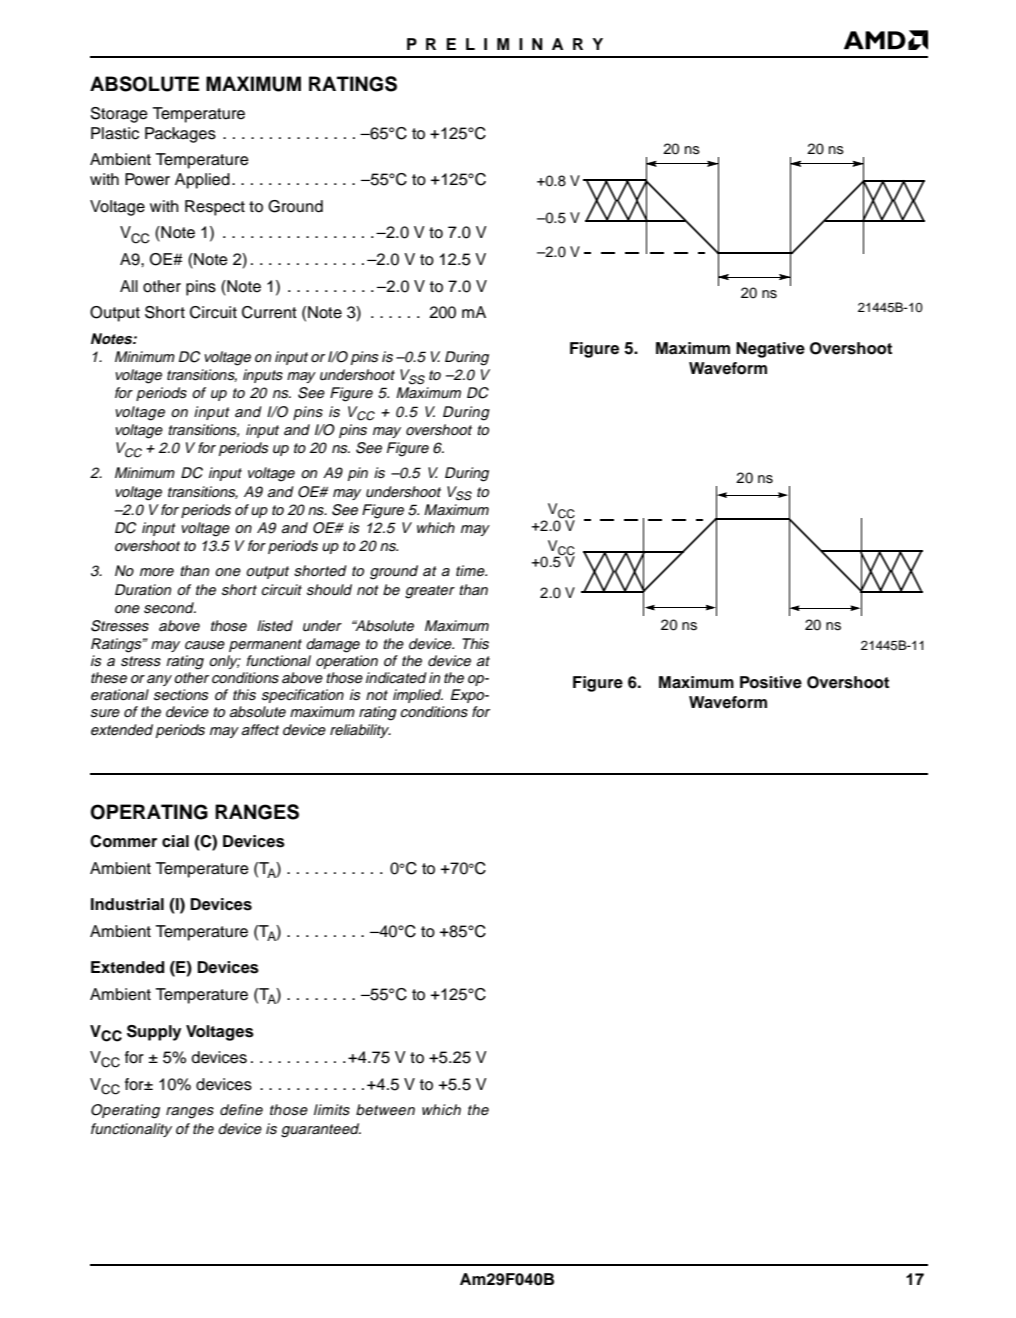 This screenshot has height=1318, width=1016. What do you see at coordinates (770, 350) in the screenshot?
I see `Negative` at bounding box center [770, 350].
